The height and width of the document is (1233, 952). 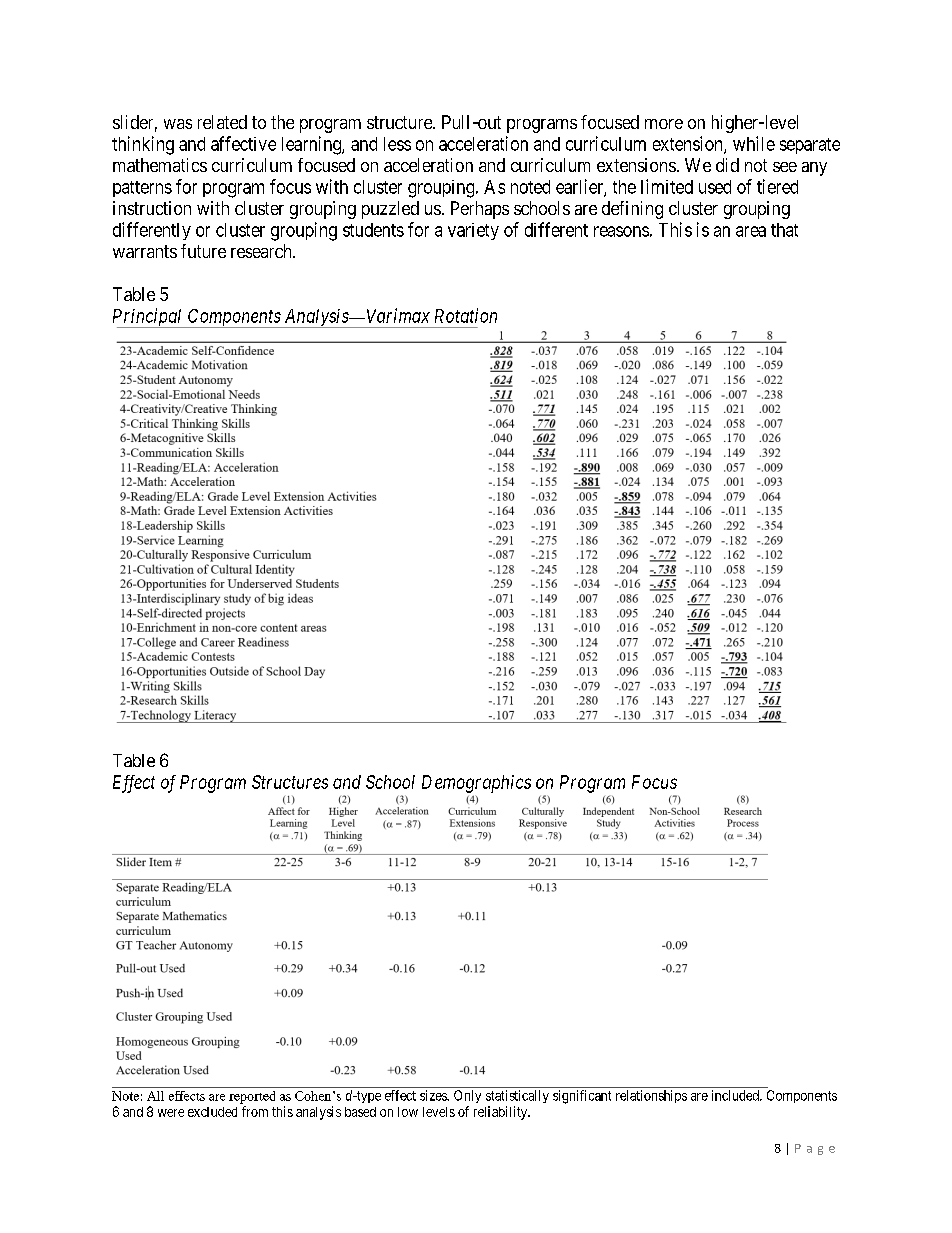 What do you see at coordinates (243, 143) in the document?
I see `affective` at bounding box center [243, 143].
